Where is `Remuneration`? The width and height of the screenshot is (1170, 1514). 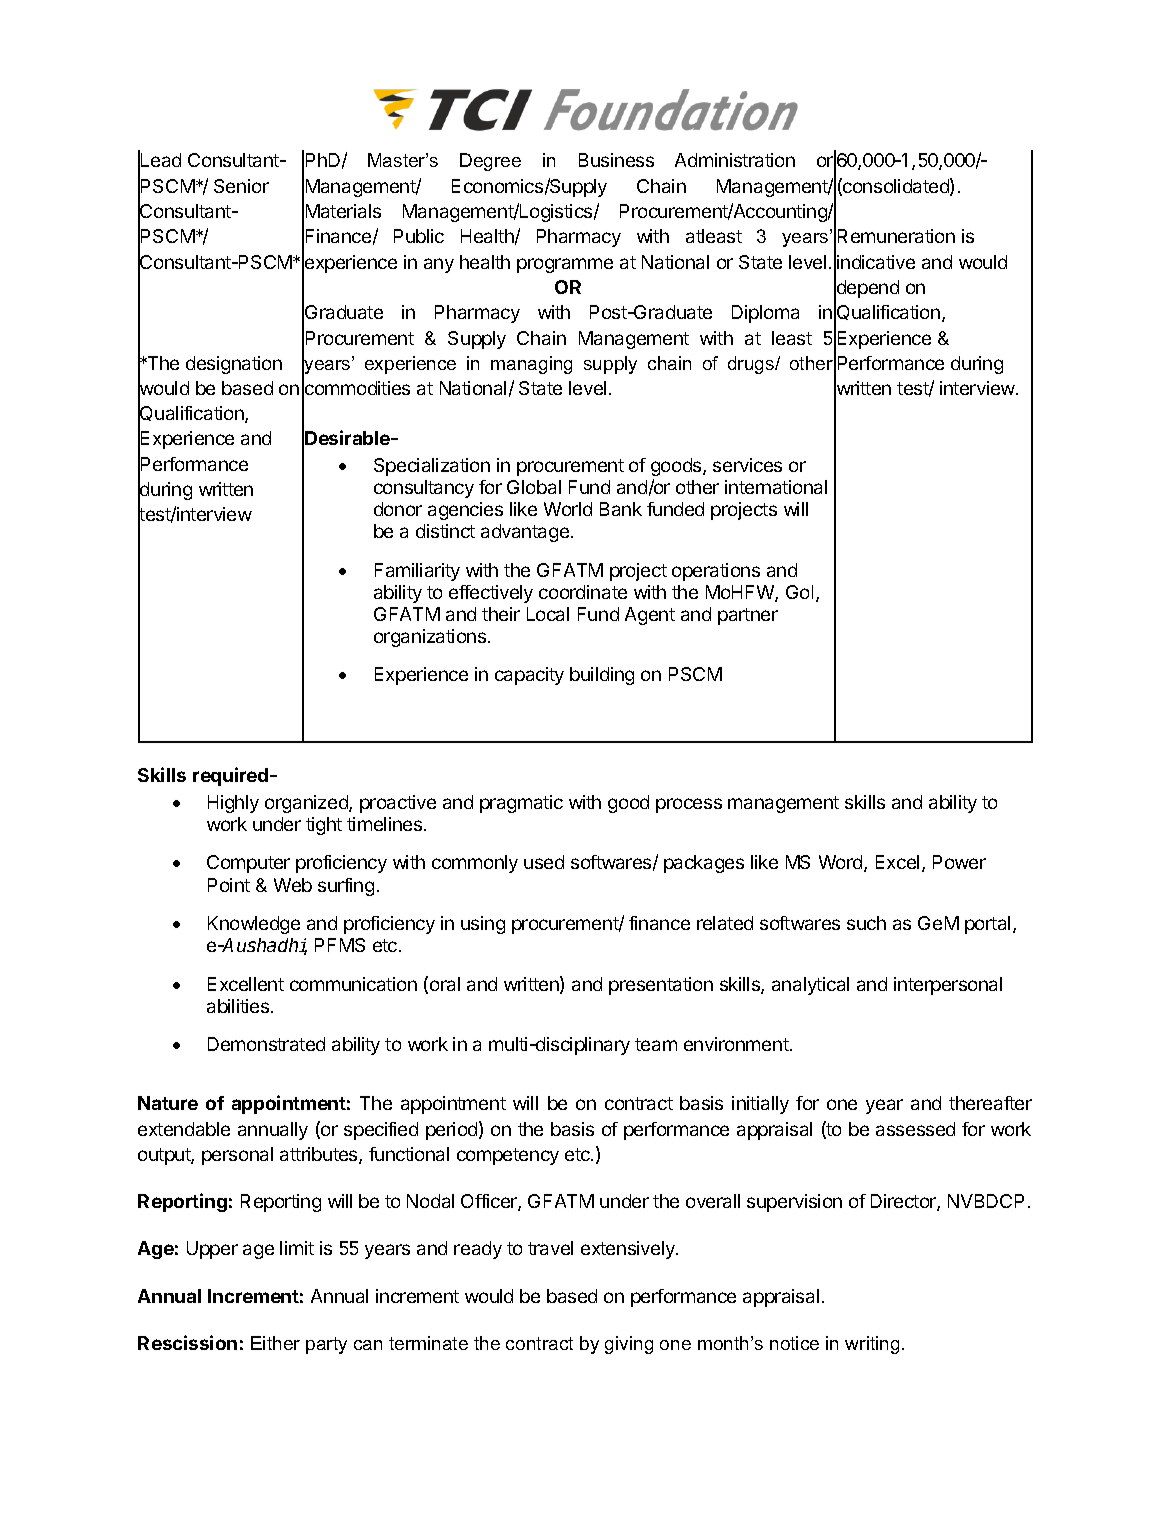 Remuneration is located at coordinates (896, 236).
